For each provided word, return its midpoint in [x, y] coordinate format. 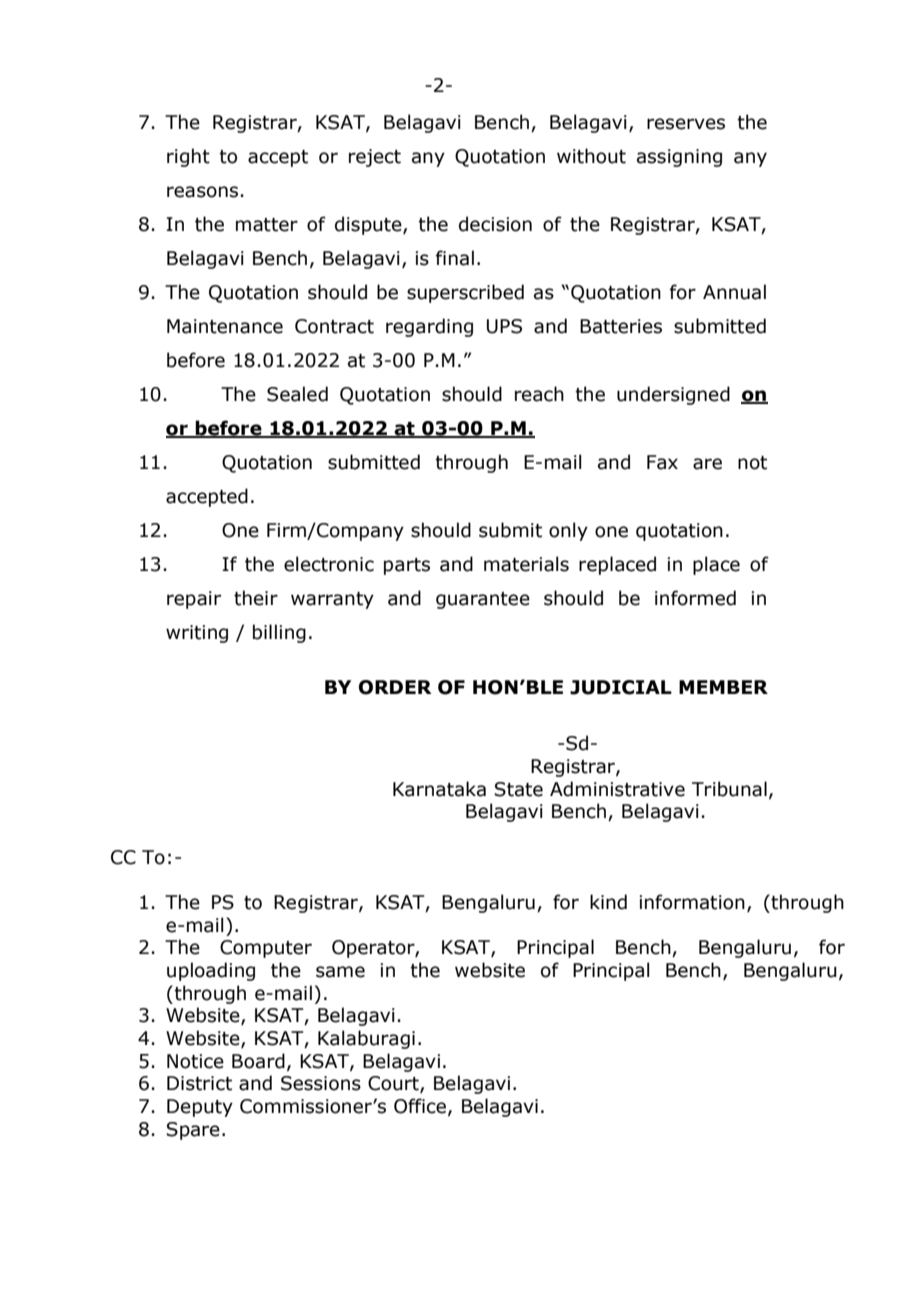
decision [495, 224]
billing [279, 633]
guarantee [483, 600]
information [692, 902]
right [188, 157]
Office [420, 1106]
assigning [679, 158]
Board [258, 1061]
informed [695, 598]
